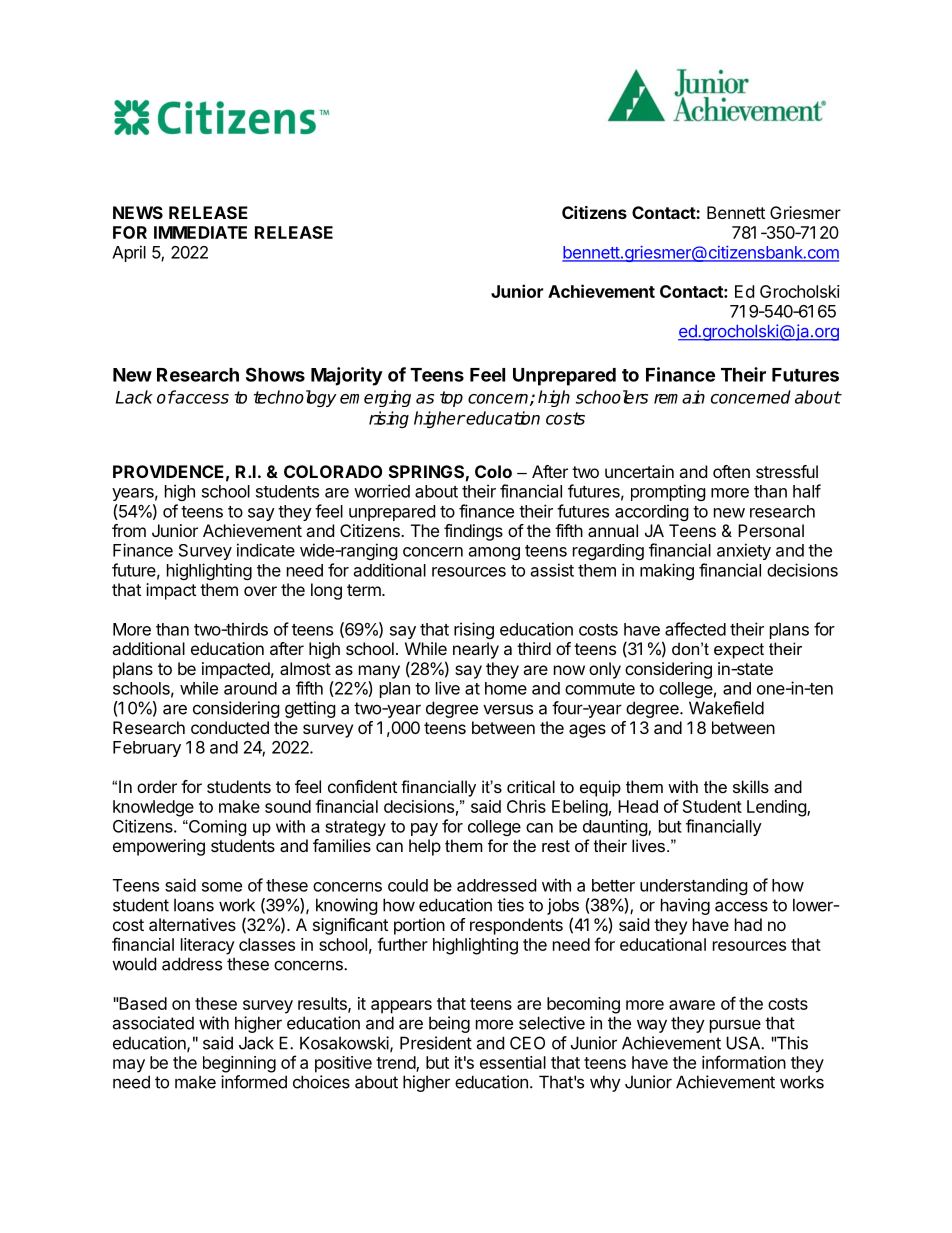  I want to click on information, so click(744, 1062).
